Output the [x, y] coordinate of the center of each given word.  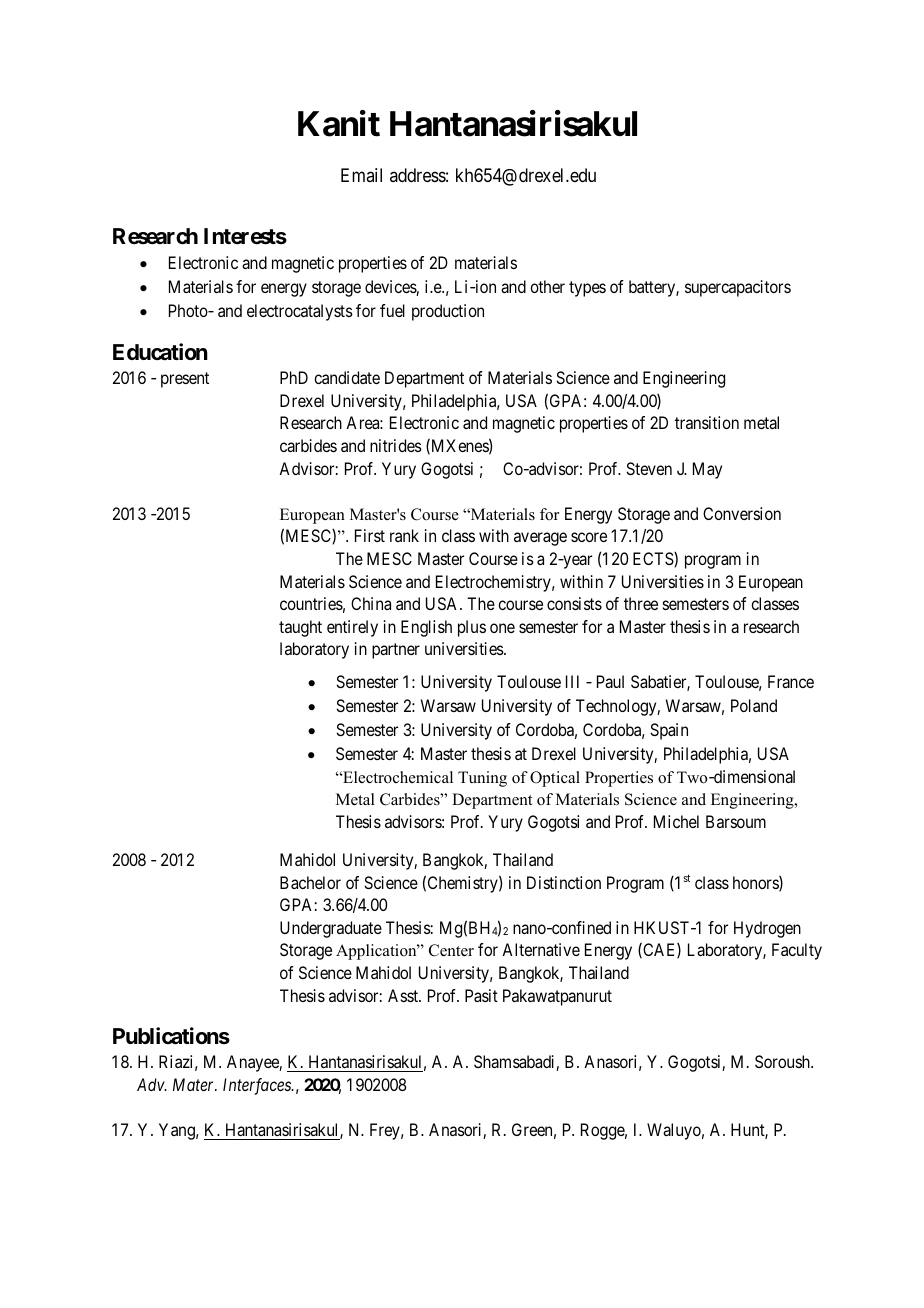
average [540, 539]
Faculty [797, 951]
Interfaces [258, 1086]
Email [361, 175]
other [547, 286]
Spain [669, 731]
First [370, 535]
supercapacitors [738, 288]
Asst [404, 995]
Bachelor [310, 882]
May [707, 470]
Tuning [482, 779]
